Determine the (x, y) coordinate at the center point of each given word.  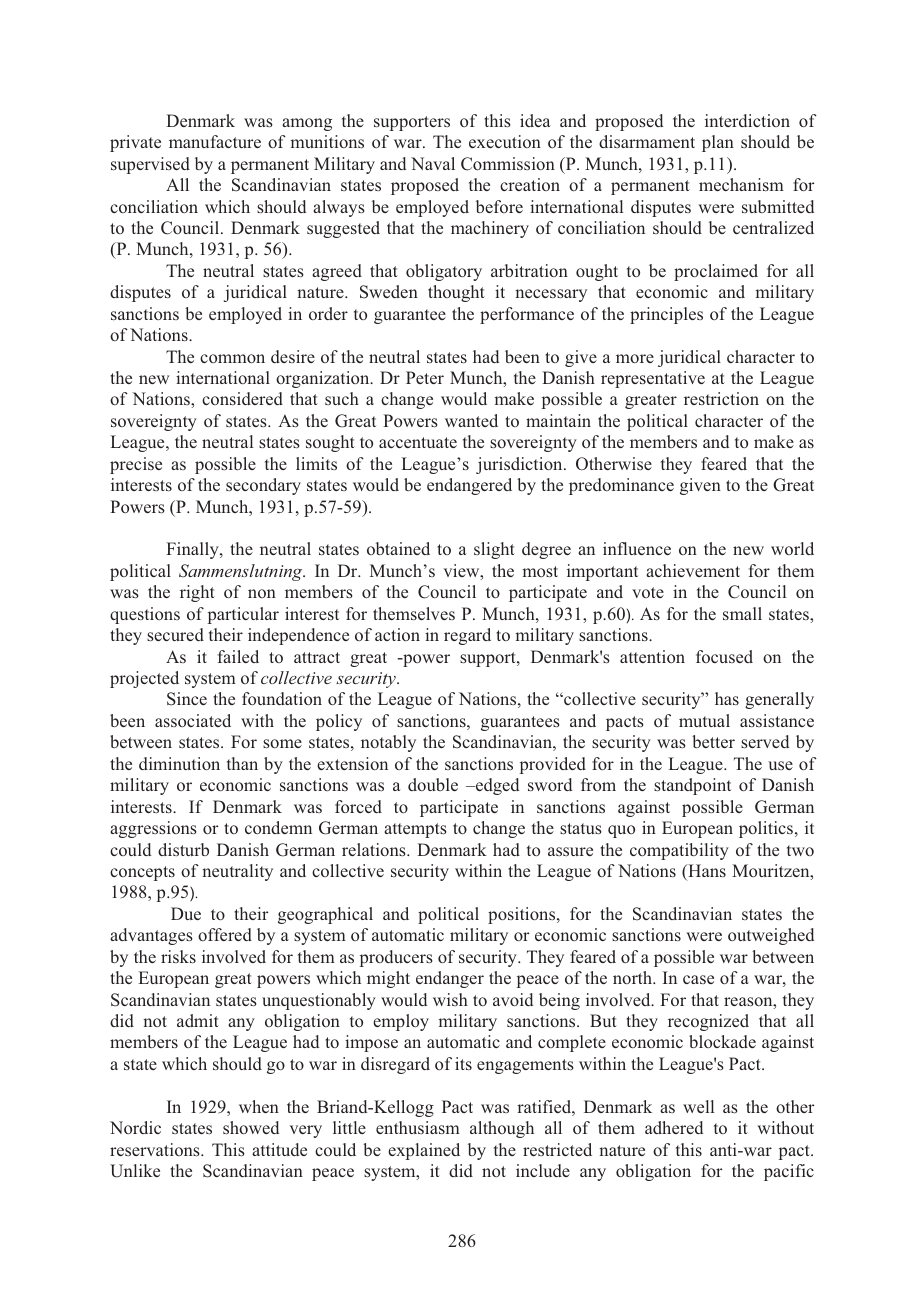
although (502, 1129)
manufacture (215, 141)
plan (718, 143)
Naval (433, 163)
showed (251, 1127)
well (698, 1106)
